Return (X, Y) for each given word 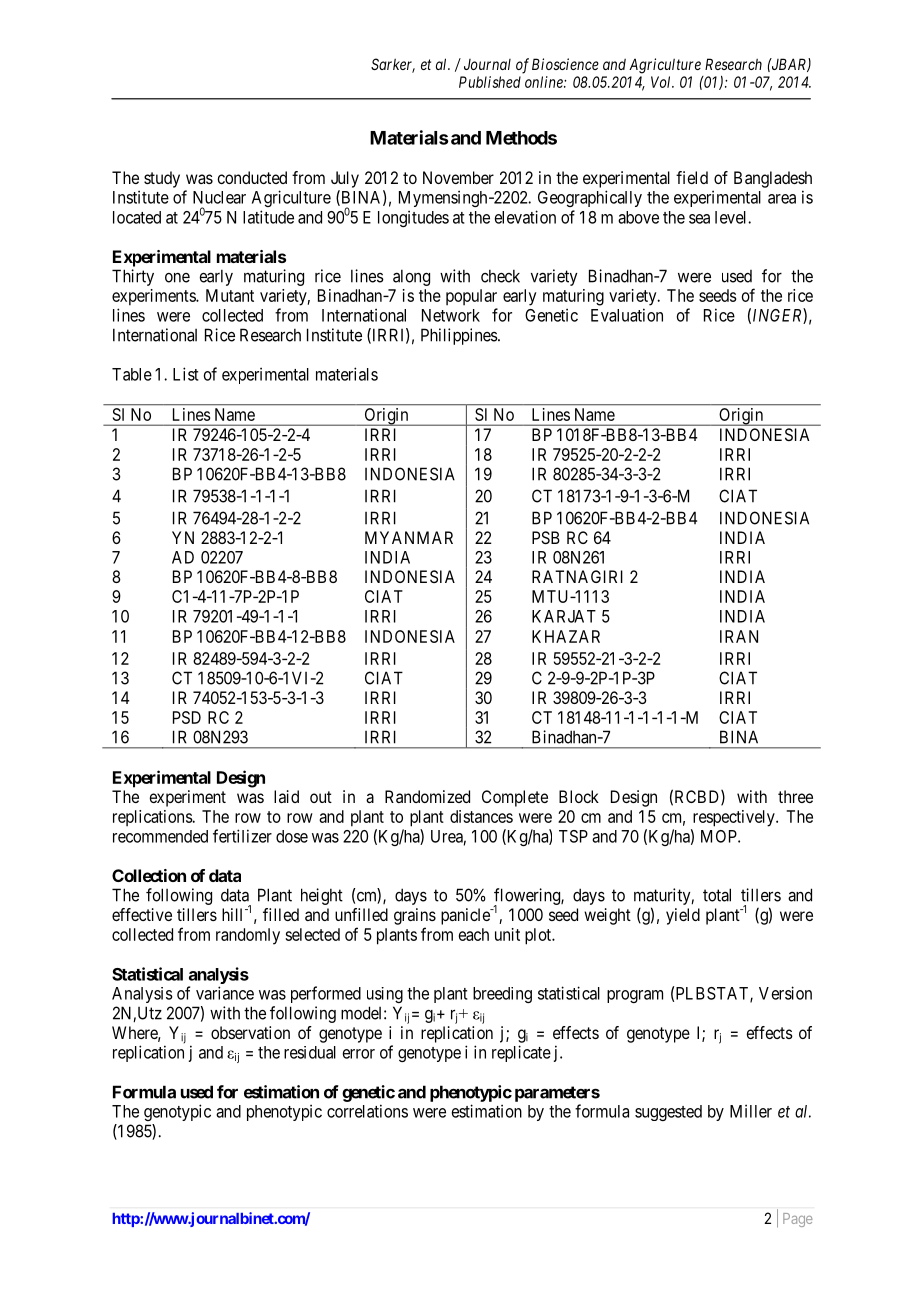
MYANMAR (409, 537)
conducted (252, 177)
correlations (367, 1111)
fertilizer (242, 836)
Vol (662, 82)
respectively (735, 818)
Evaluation (627, 315)
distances (481, 816)
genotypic (177, 1112)
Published (490, 82)
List (186, 374)
